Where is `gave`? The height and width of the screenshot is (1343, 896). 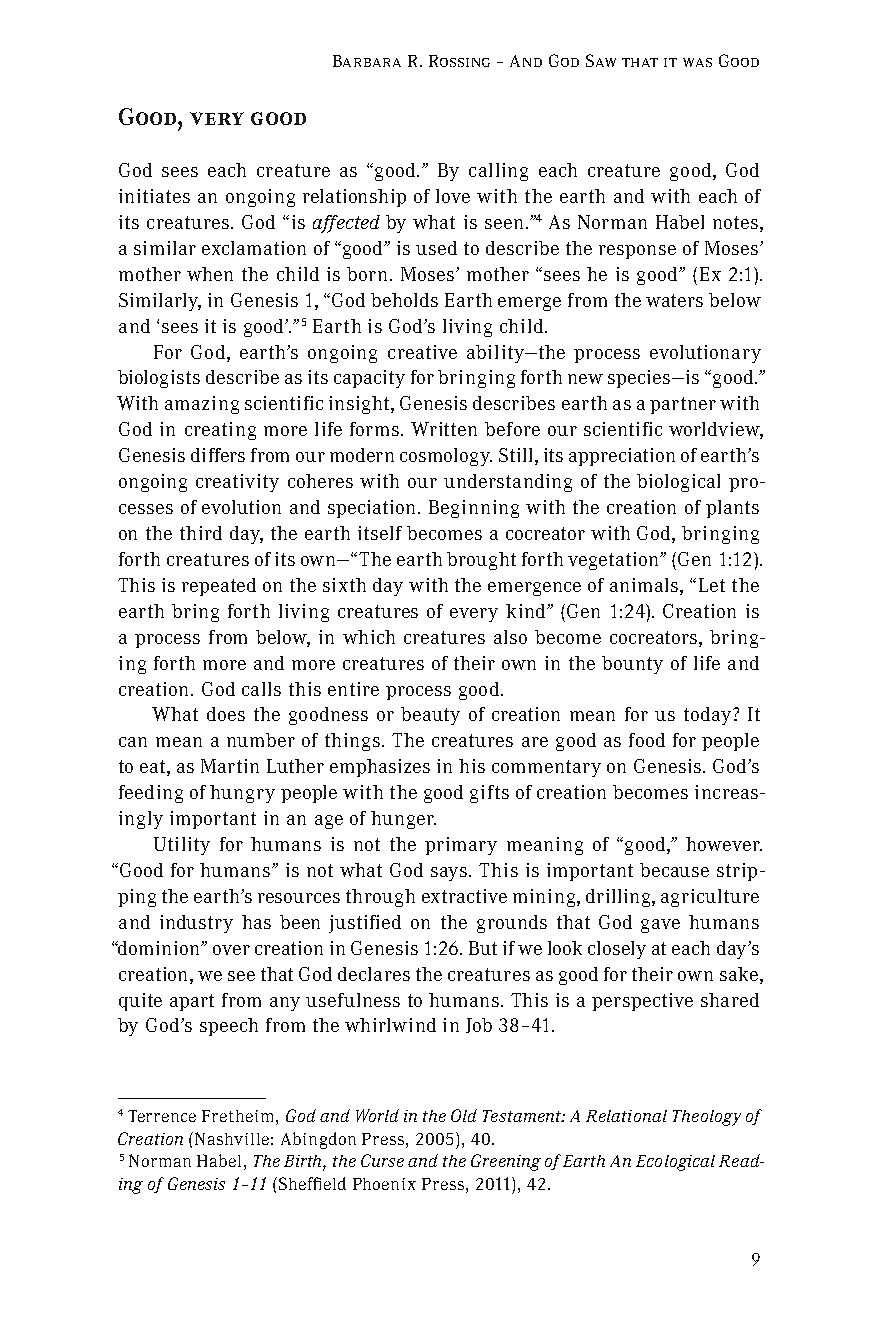 gave is located at coordinates (660, 926).
